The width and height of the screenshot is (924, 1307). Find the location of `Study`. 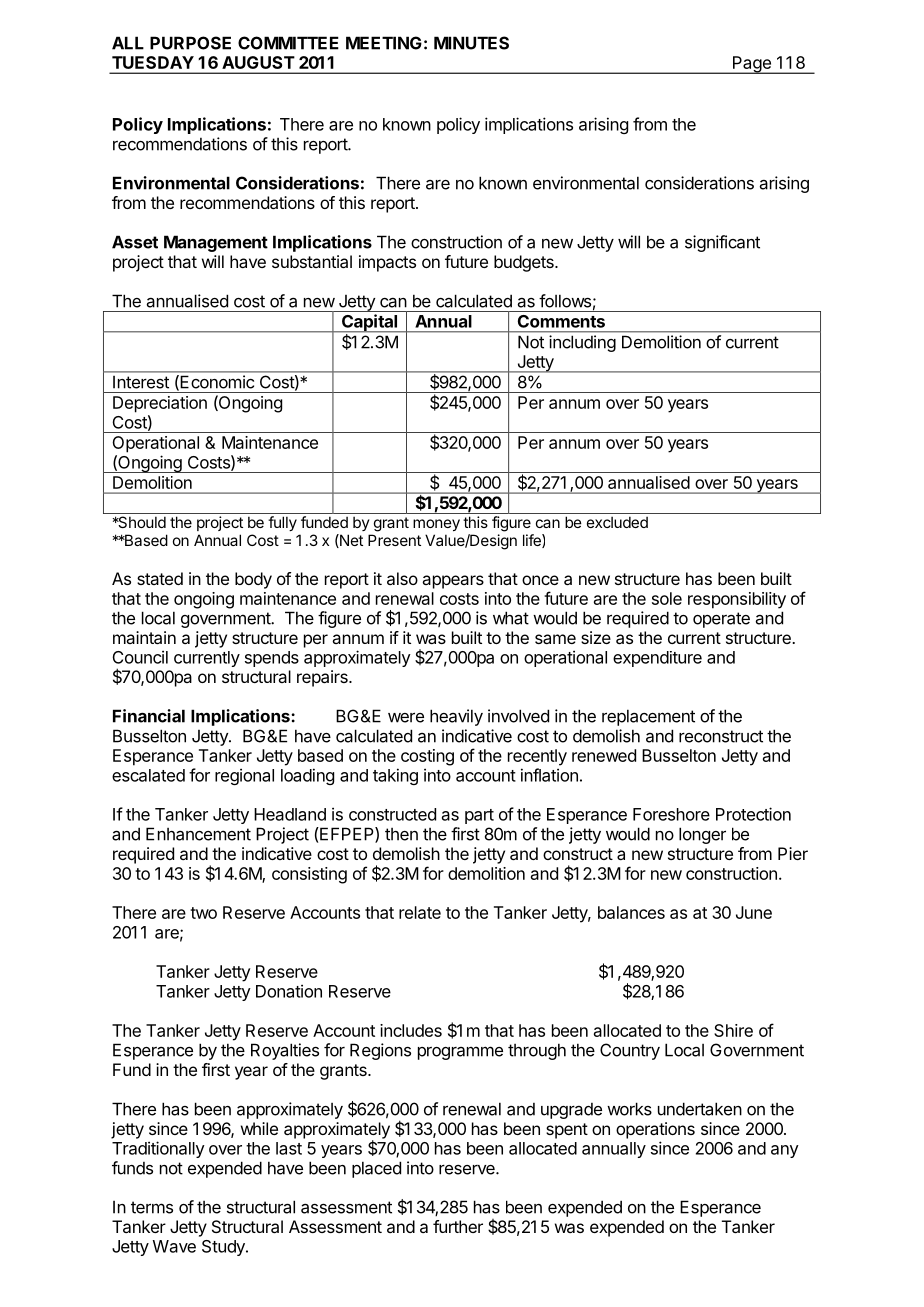

Study is located at coordinates (224, 1248).
